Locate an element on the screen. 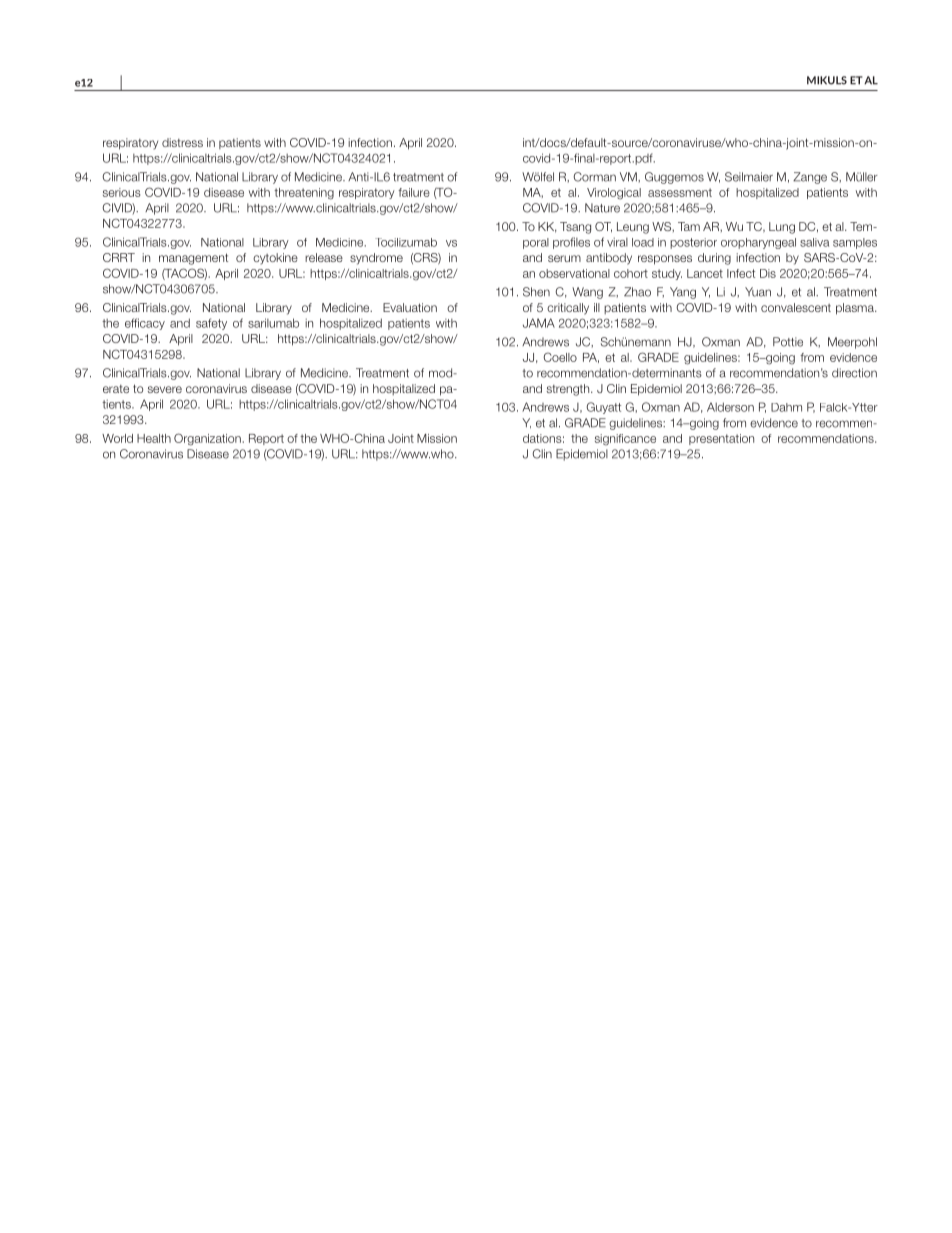  Corman is located at coordinates (594, 177).
